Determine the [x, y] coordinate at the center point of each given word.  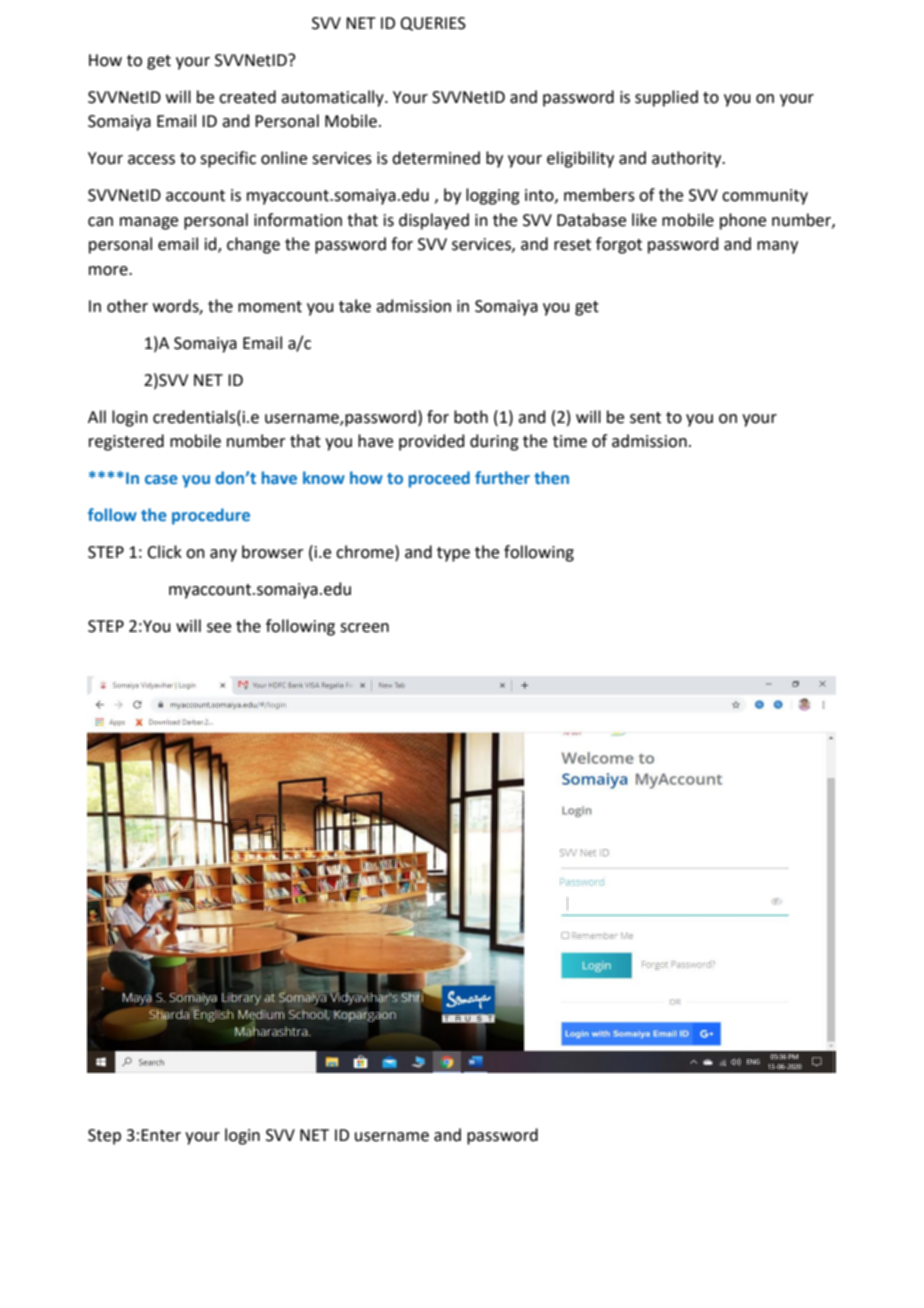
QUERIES [433, 24]
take [355, 306]
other [127, 306]
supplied [666, 98]
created [247, 97]
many [777, 247]
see [219, 628]
